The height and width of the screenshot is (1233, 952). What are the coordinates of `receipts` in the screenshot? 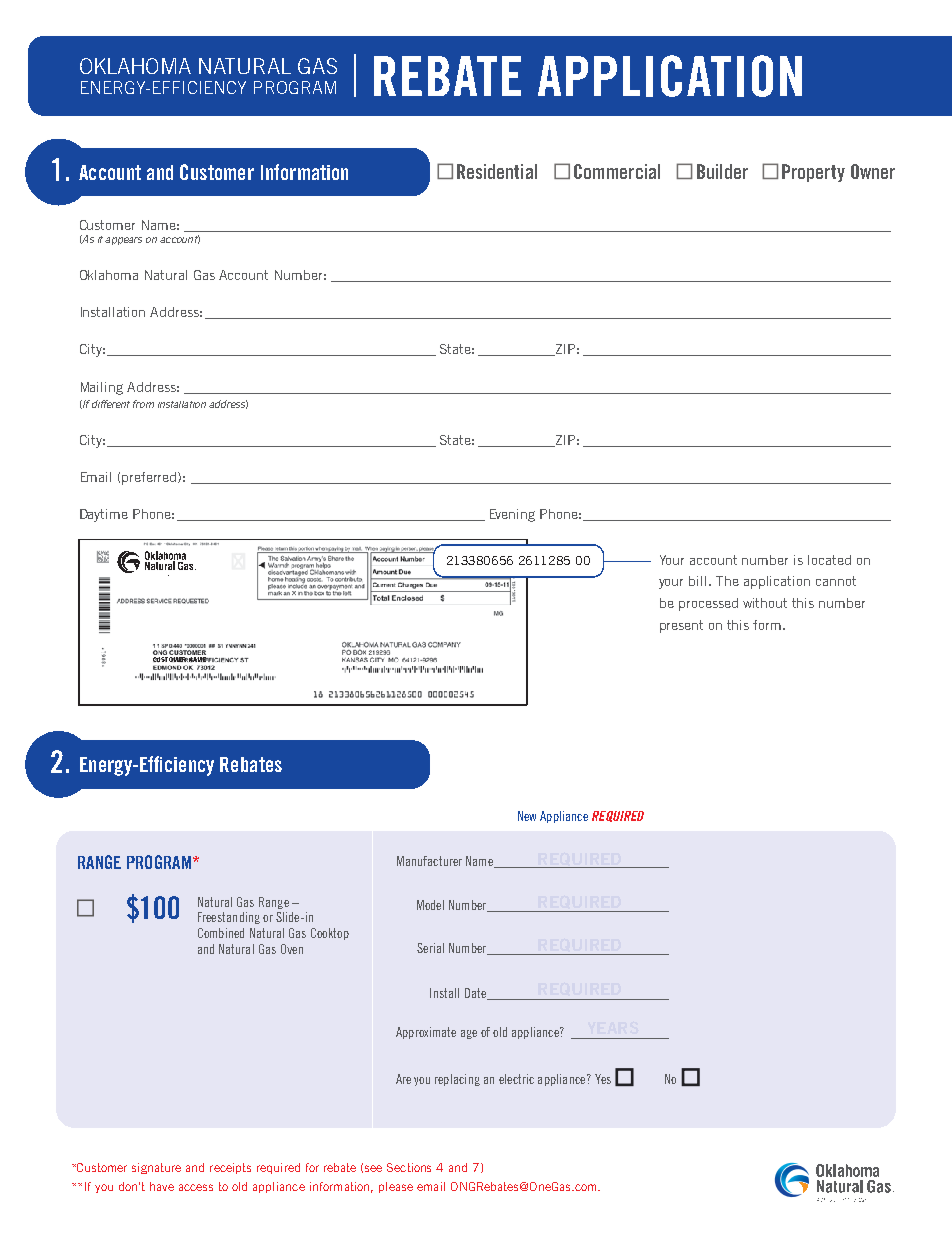 It's located at (230, 1168).
